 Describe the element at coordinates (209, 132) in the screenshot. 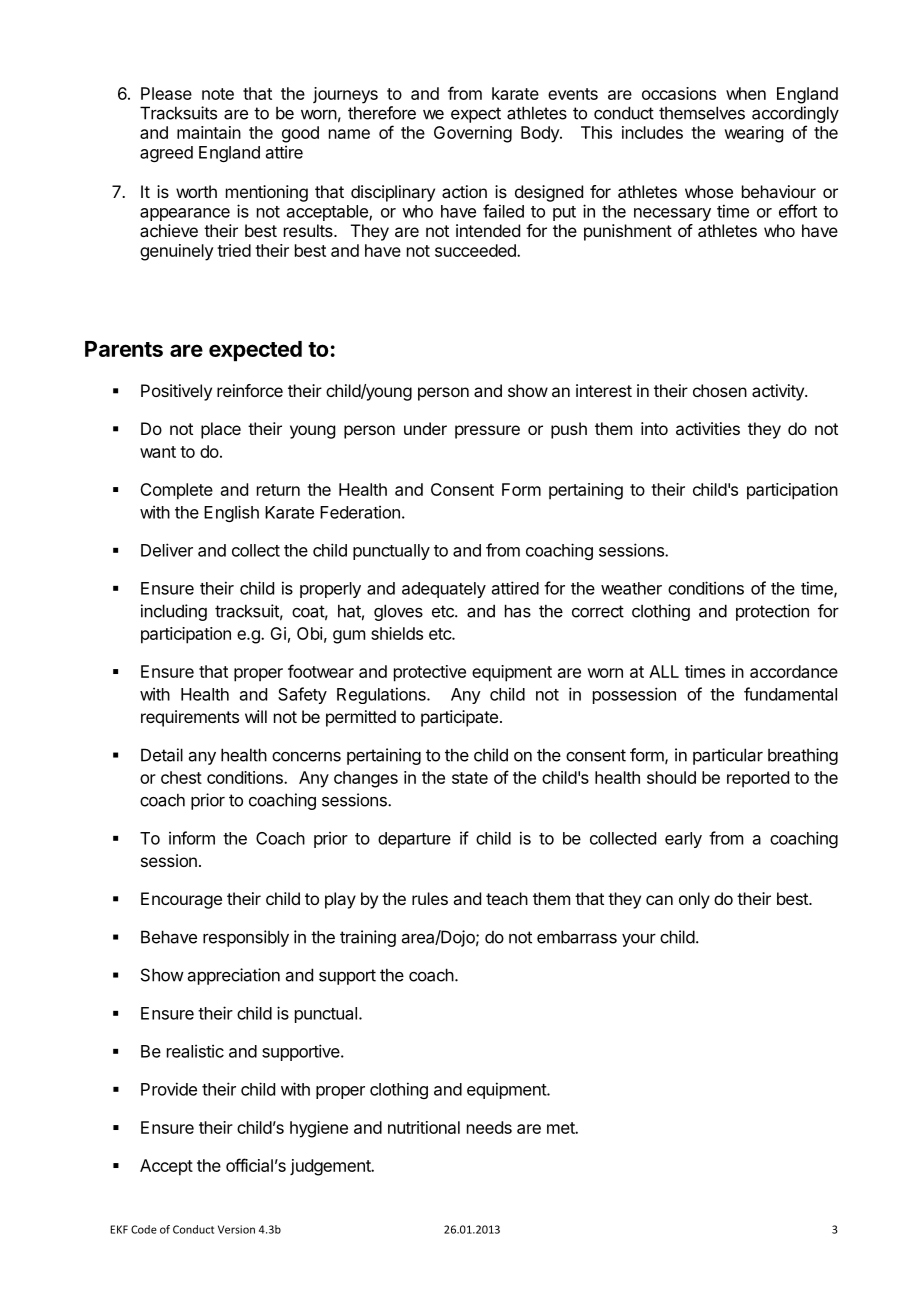

I see `maintain` at that location.
